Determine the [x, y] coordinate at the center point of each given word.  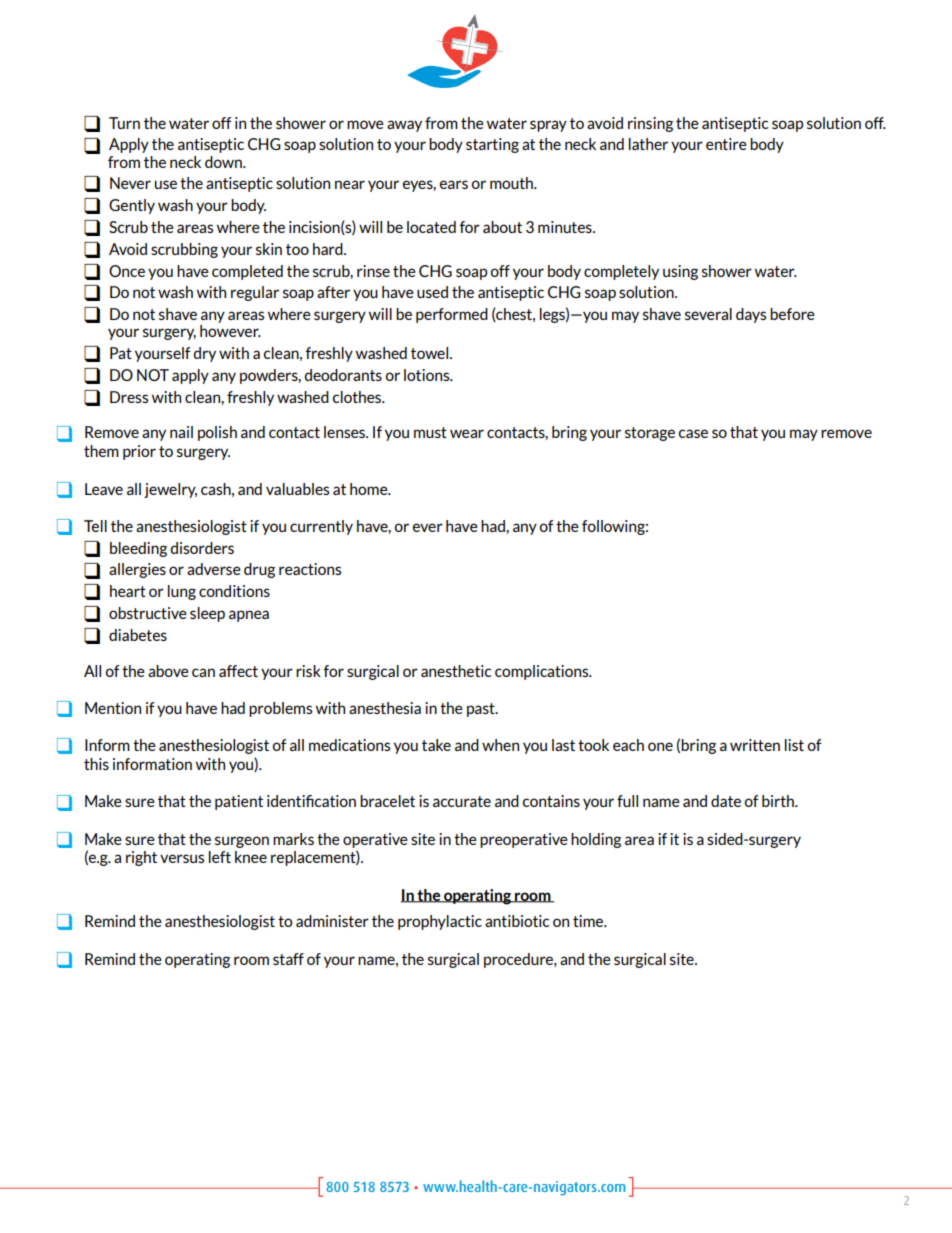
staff [288, 959]
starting [492, 145]
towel [431, 353]
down [224, 162]
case [693, 433]
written [755, 745]
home [370, 489]
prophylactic [440, 922]
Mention [113, 708]
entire [726, 144]
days [751, 315]
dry [204, 354]
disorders [202, 548]
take [436, 745]
